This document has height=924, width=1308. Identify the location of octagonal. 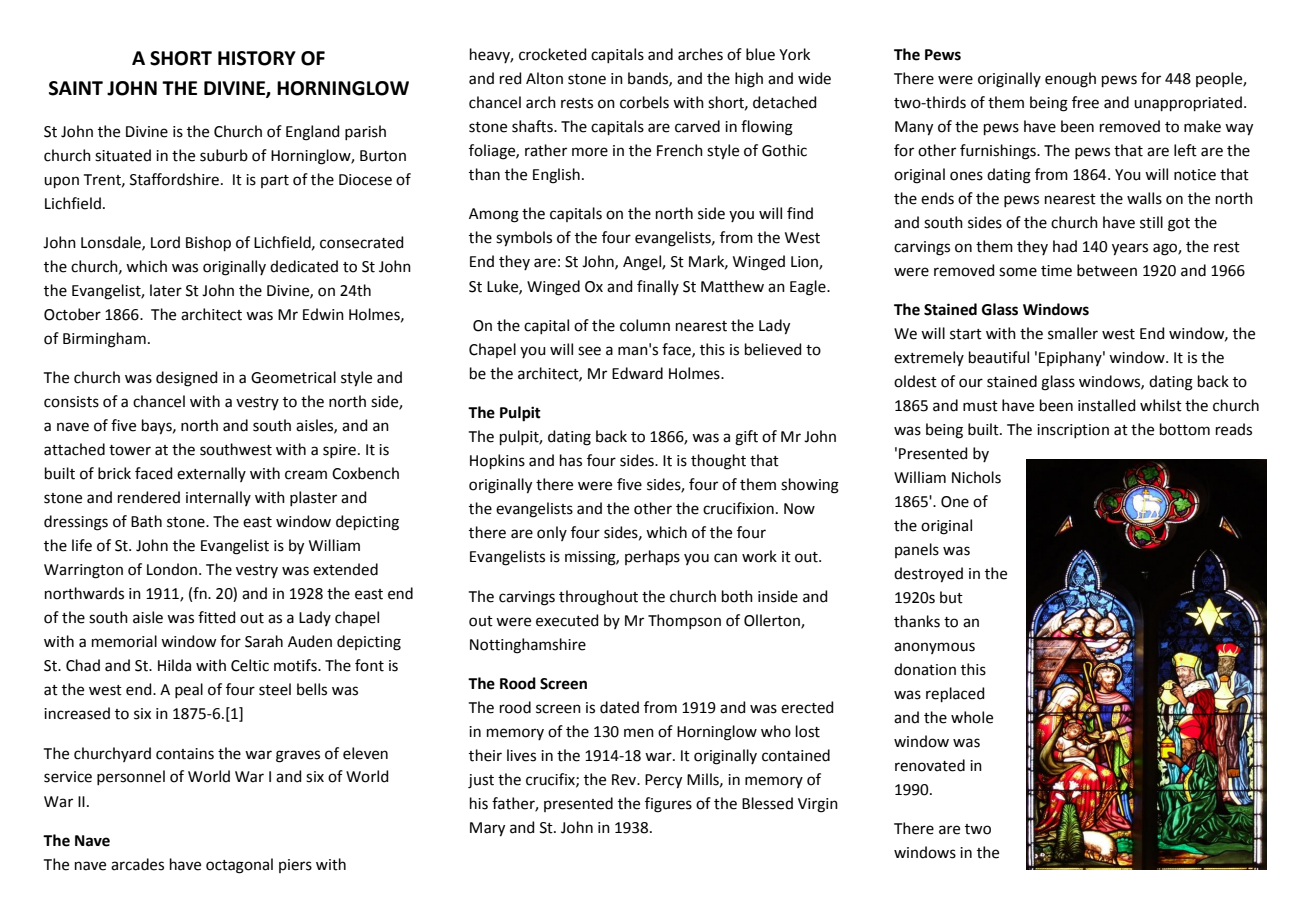
(239, 866).
